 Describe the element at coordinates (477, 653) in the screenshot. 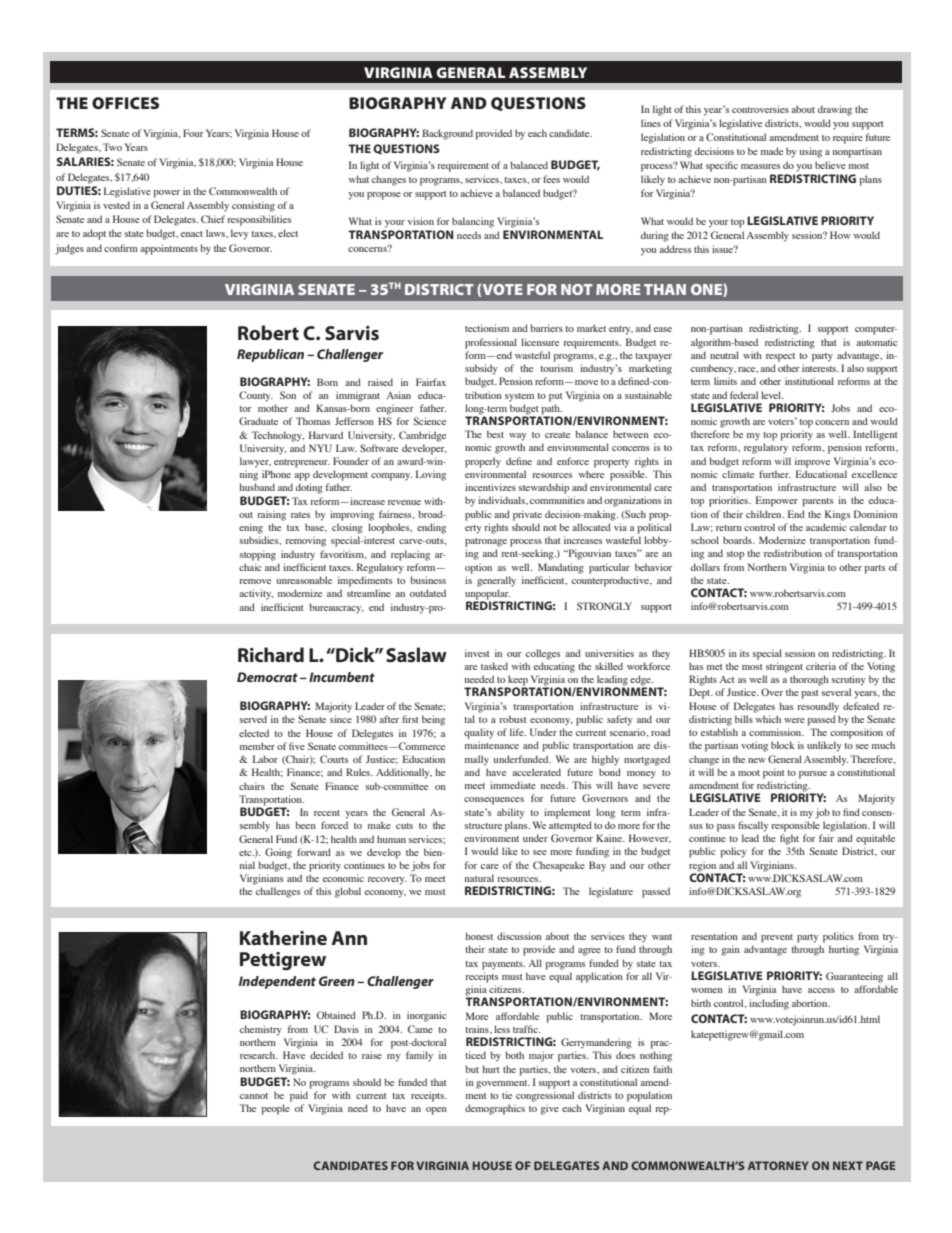

I see `invest` at that location.
